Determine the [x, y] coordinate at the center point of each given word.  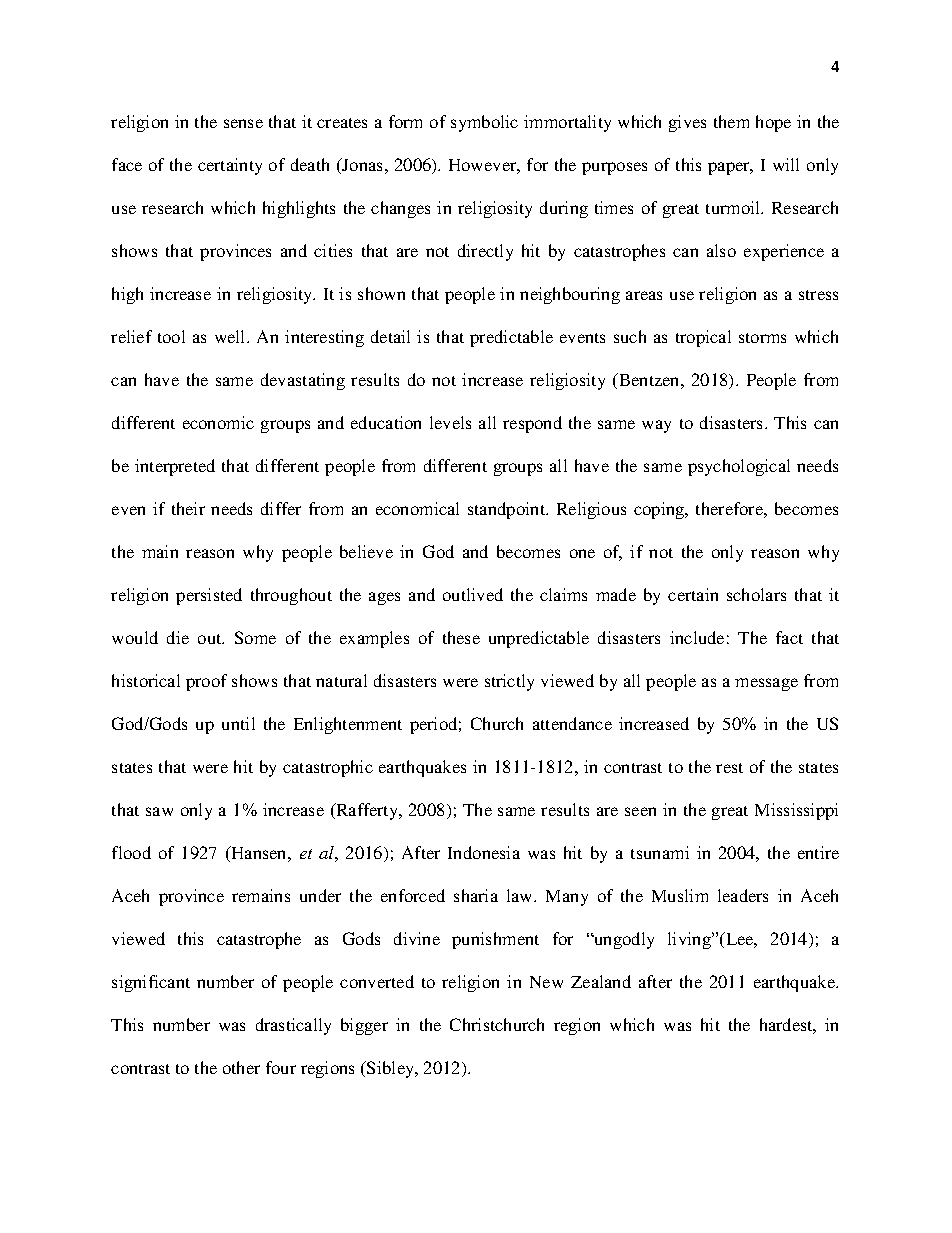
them [731, 121]
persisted [209, 596]
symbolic [484, 123]
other [241, 1067]
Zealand [601, 981]
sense [243, 123]
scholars [756, 594]
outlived [473, 594]
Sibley [391, 1069]
